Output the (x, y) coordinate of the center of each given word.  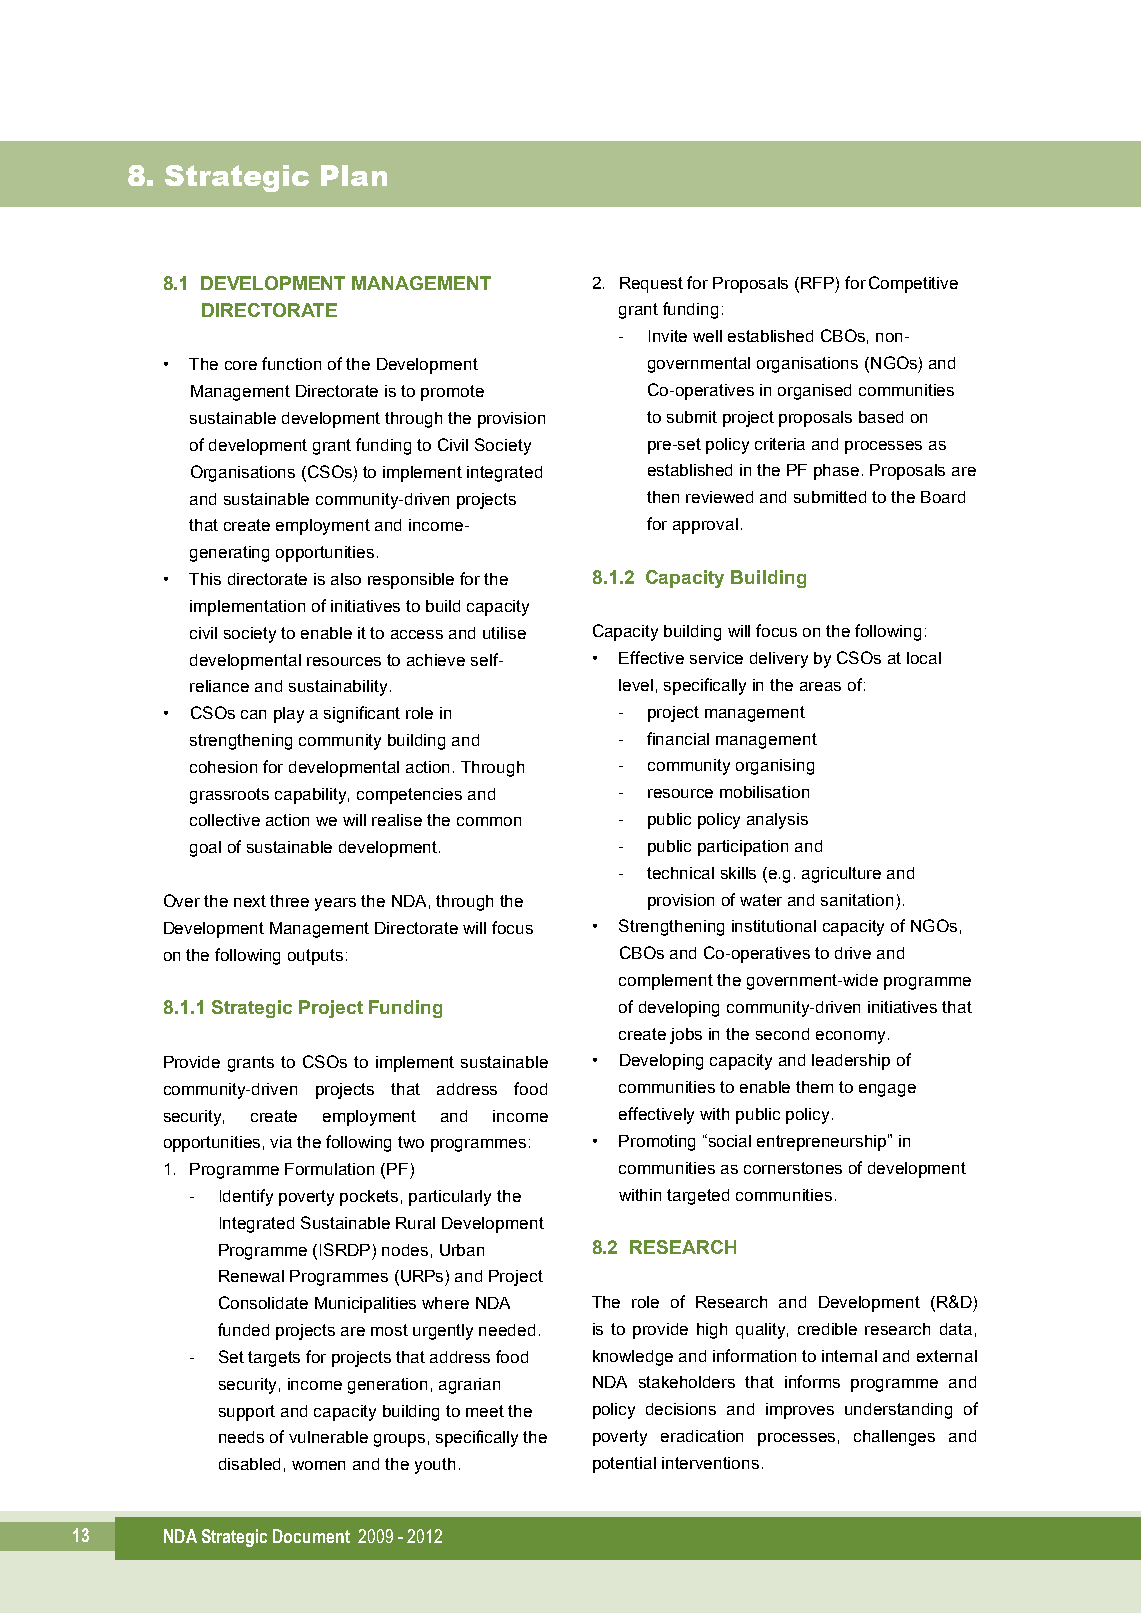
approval (705, 526)
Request (651, 285)
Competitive (913, 284)
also (346, 579)
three (289, 901)
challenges (894, 1438)
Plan (354, 175)
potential (624, 1465)
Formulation (329, 1169)
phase (836, 472)
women (318, 1465)
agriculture (841, 875)
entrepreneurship (823, 1142)
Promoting (657, 1143)
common (489, 821)
